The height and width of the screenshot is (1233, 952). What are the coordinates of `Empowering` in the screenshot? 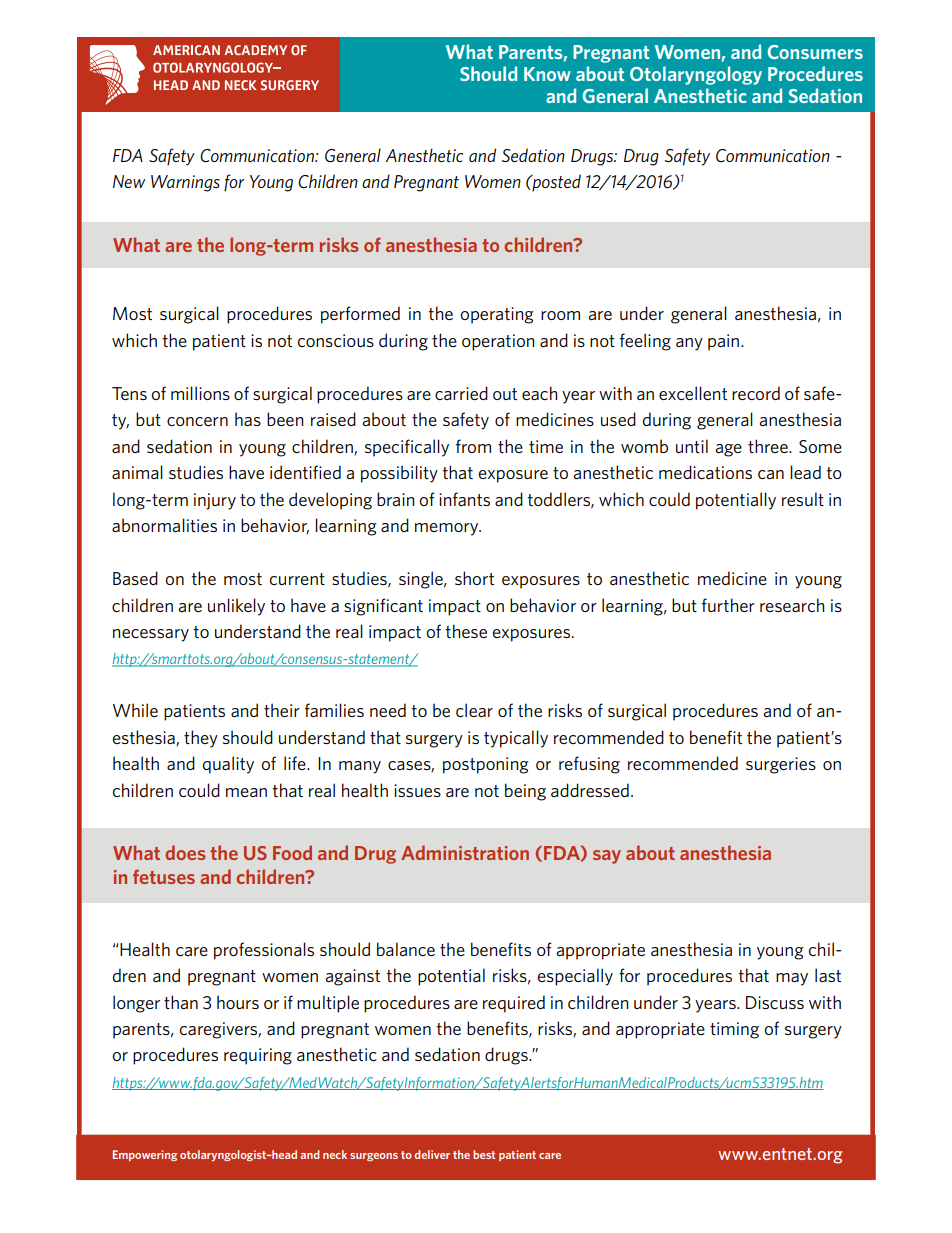 It's located at (145, 1155).
